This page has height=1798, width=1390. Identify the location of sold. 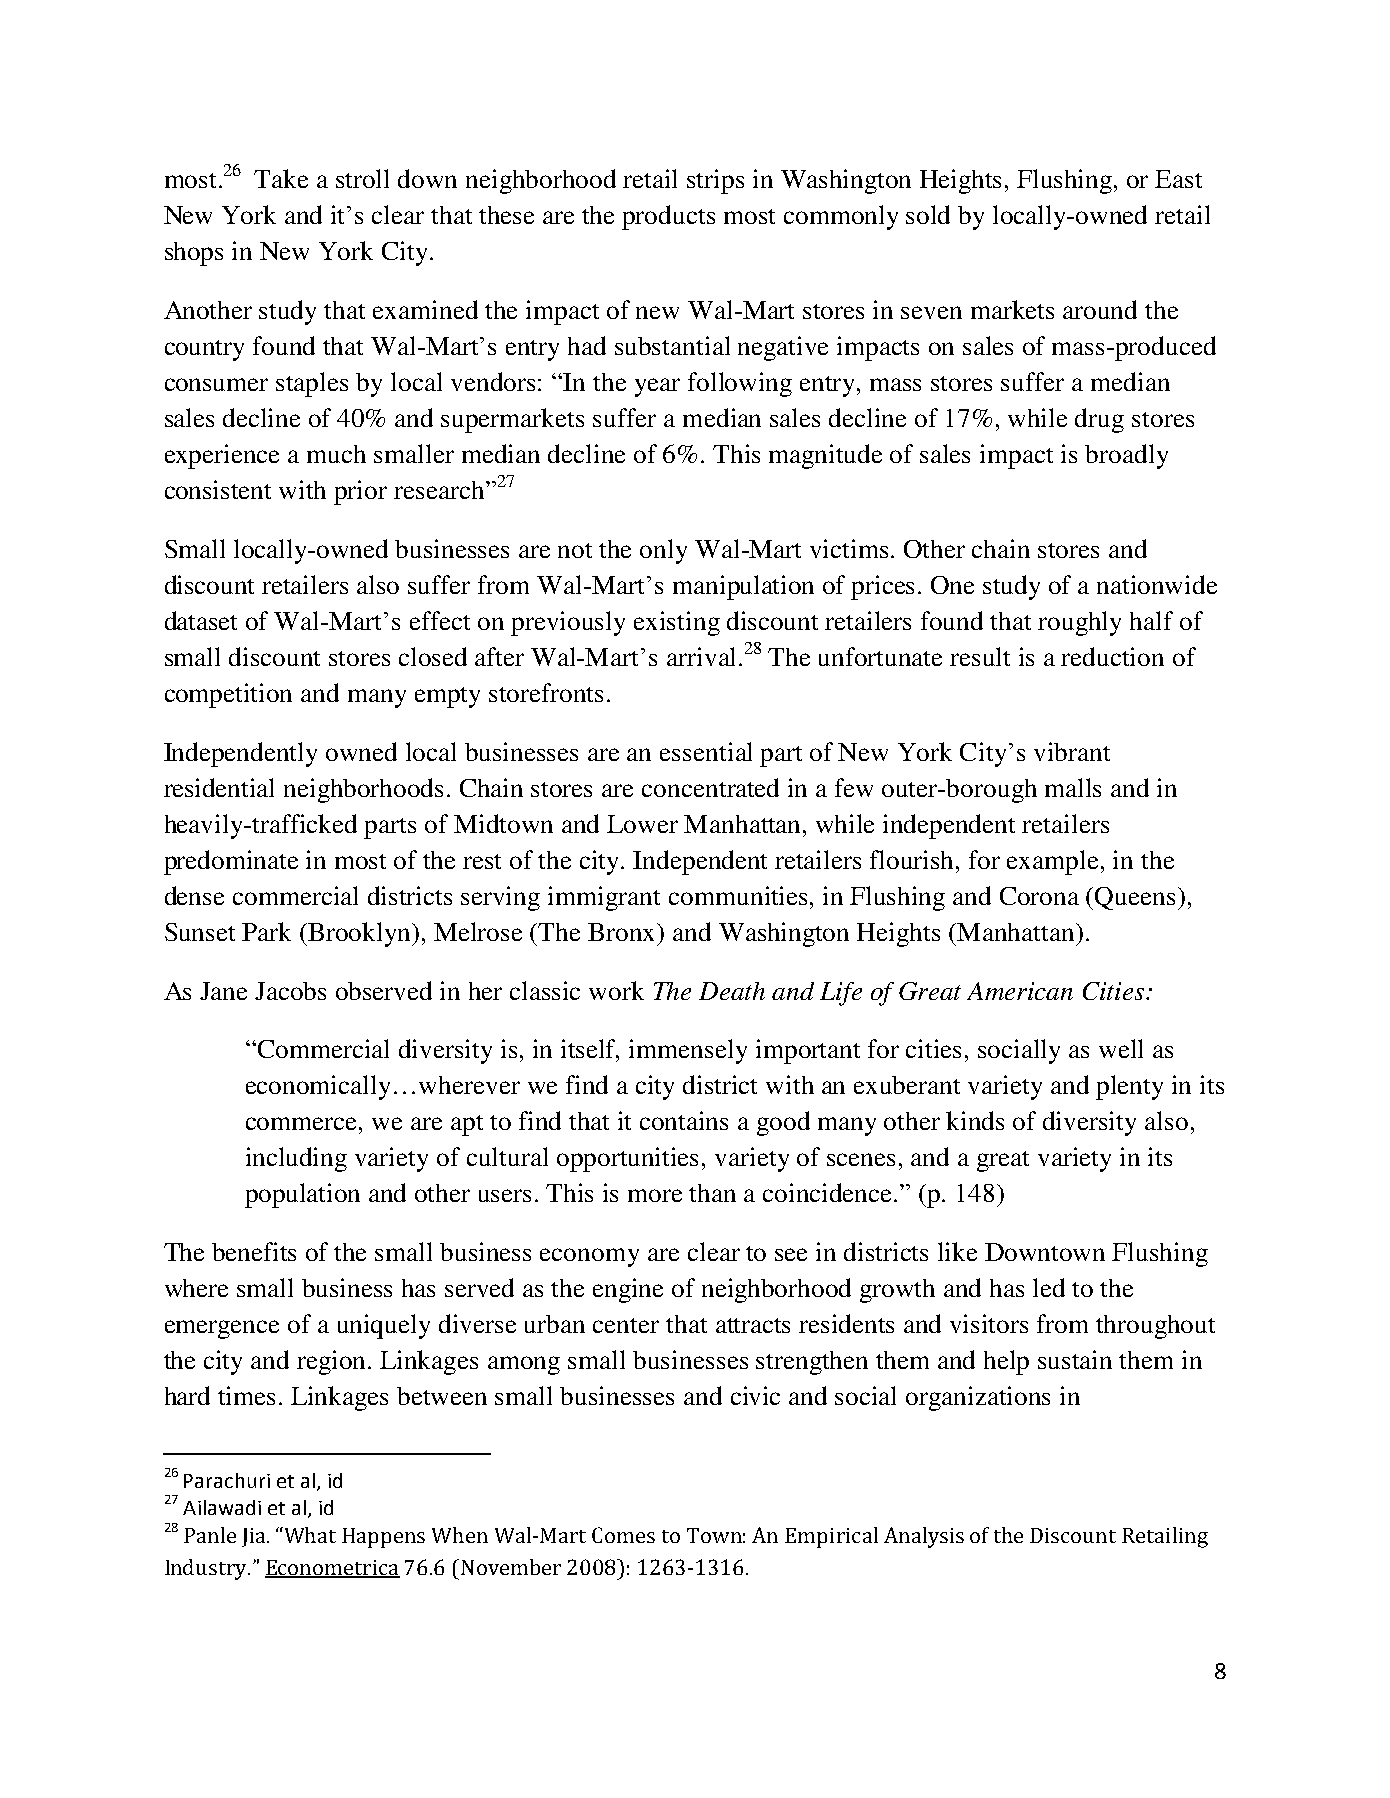
(928, 214).
